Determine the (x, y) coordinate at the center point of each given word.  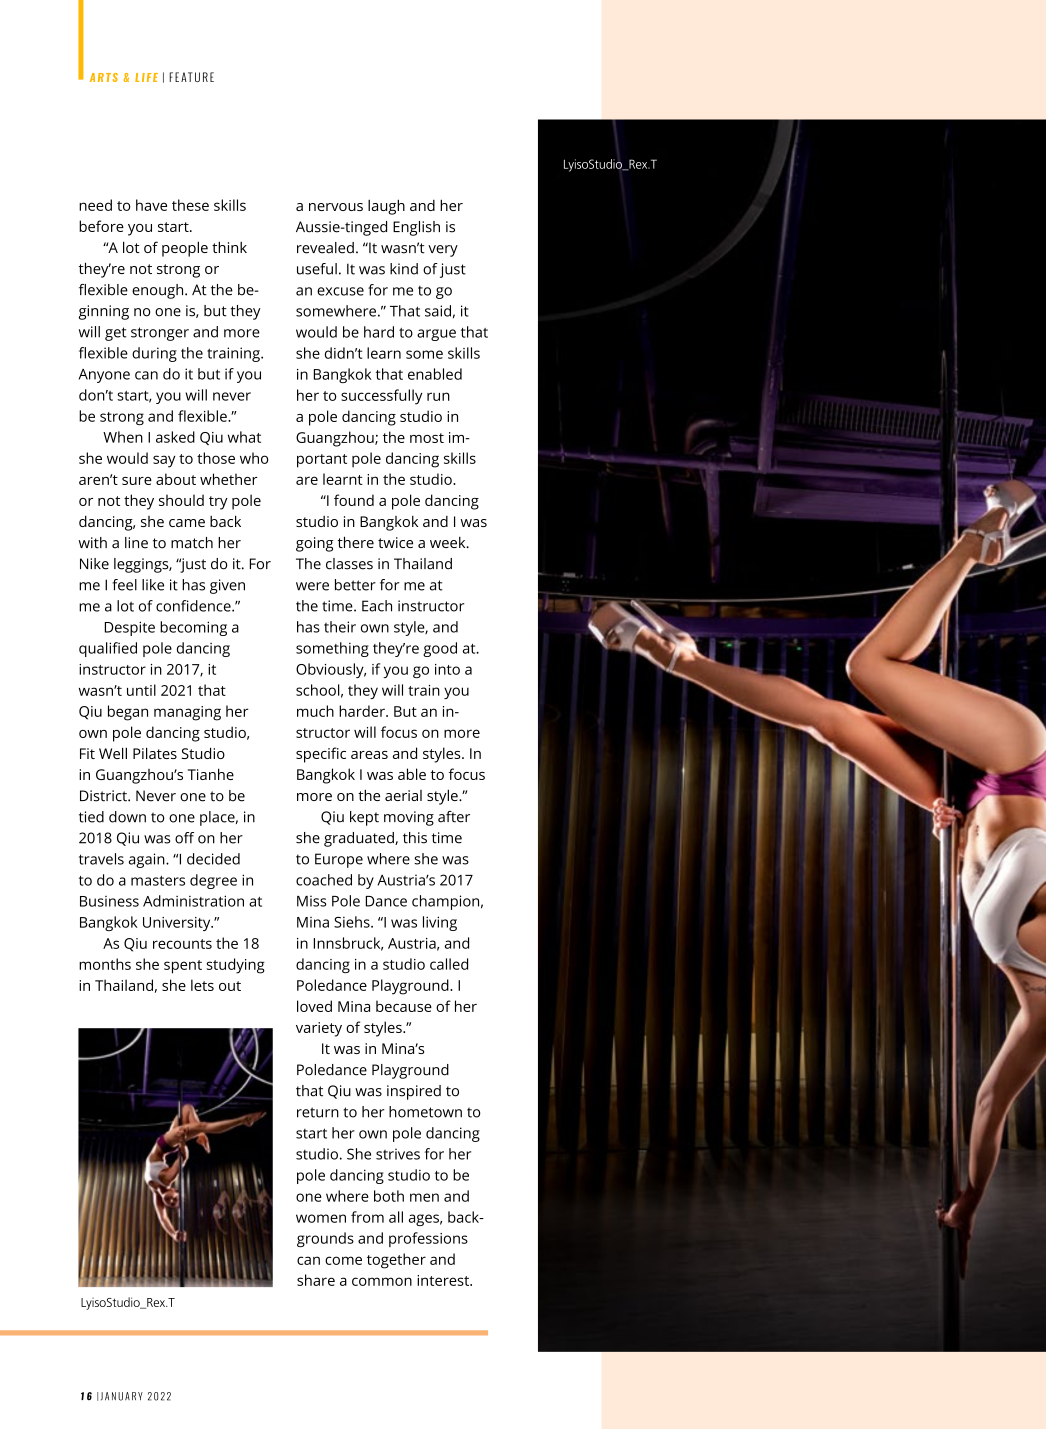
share (316, 1280)
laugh (386, 207)
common (382, 1281)
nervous (336, 207)
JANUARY (122, 1396)
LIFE (146, 77)
